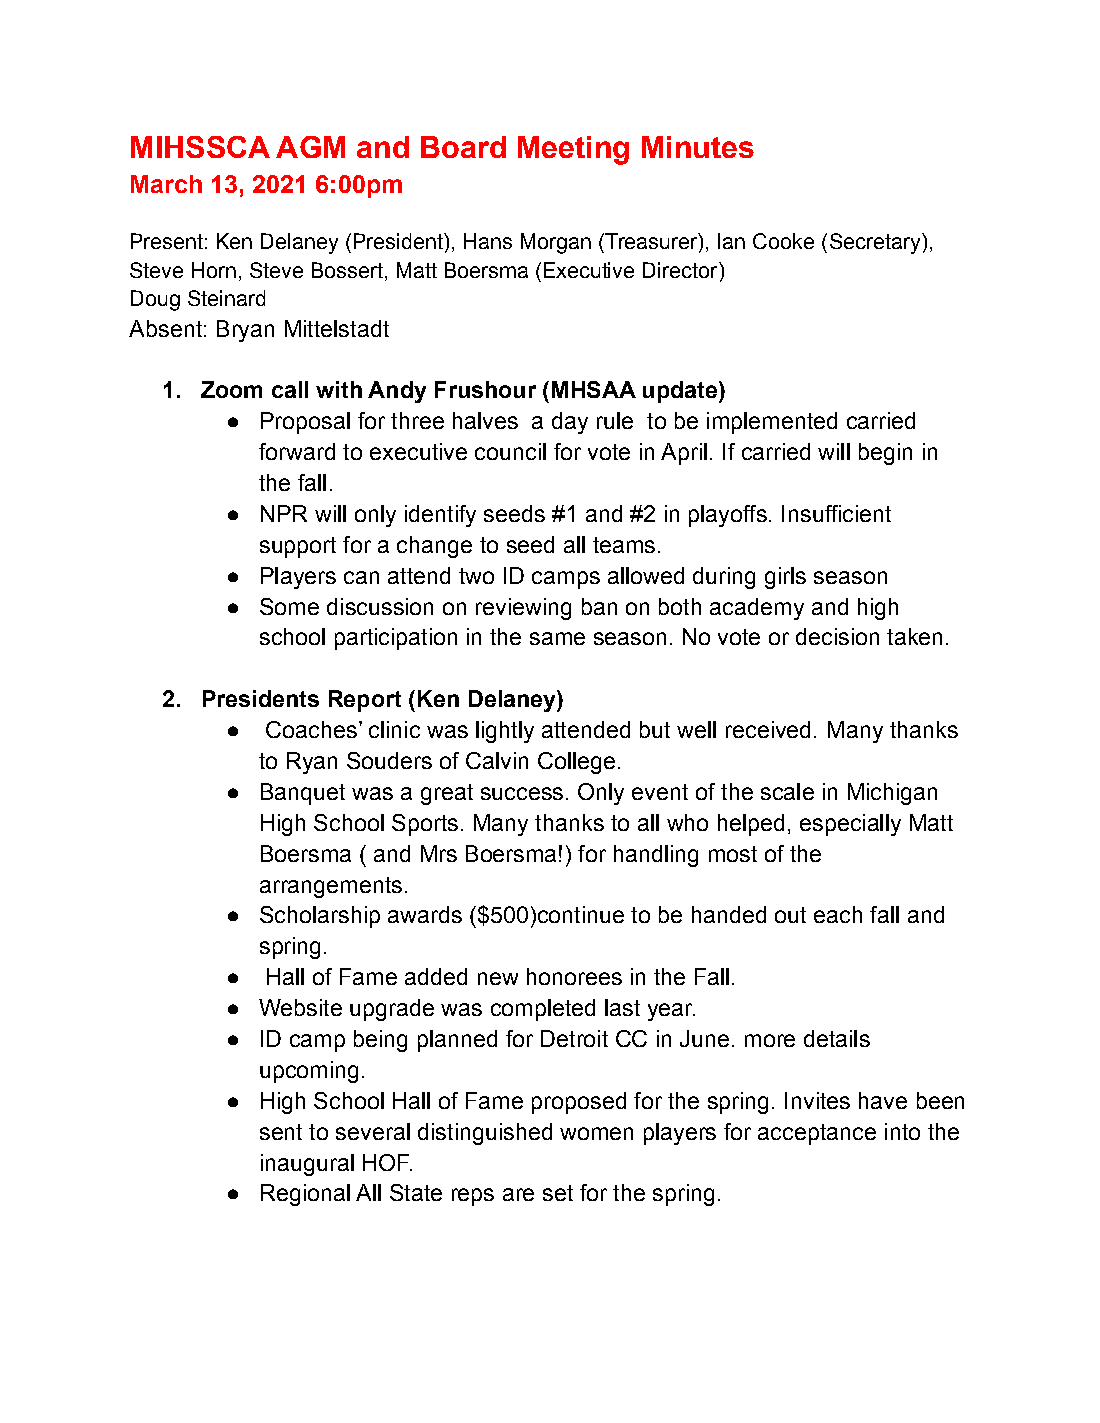  Describe the element at coordinates (558, 1193) in the screenshot. I see `set` at that location.
